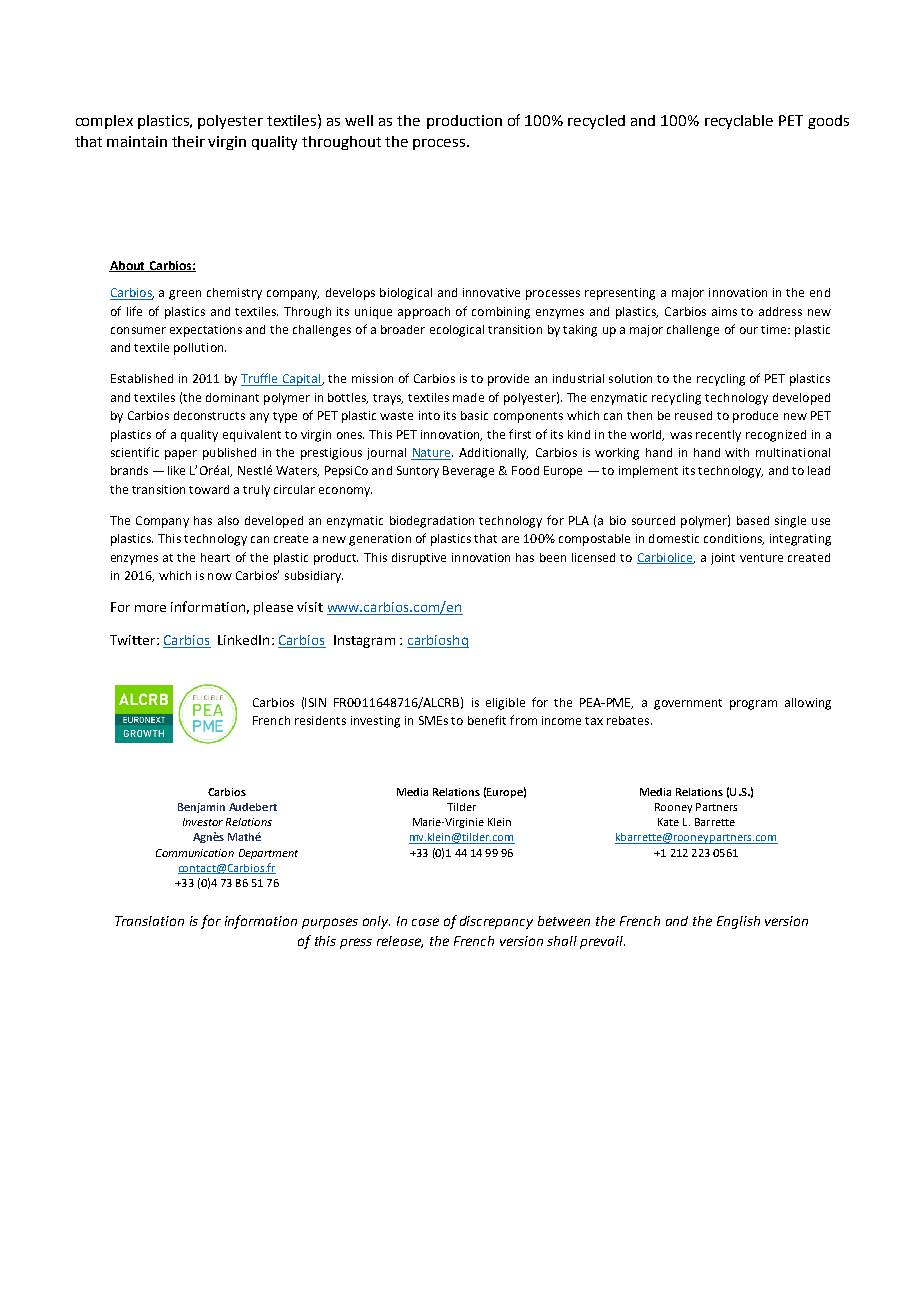 The height and width of the screenshot is (1308, 924). What do you see at coordinates (432, 522) in the screenshot?
I see `biodegradation` at bounding box center [432, 522].
